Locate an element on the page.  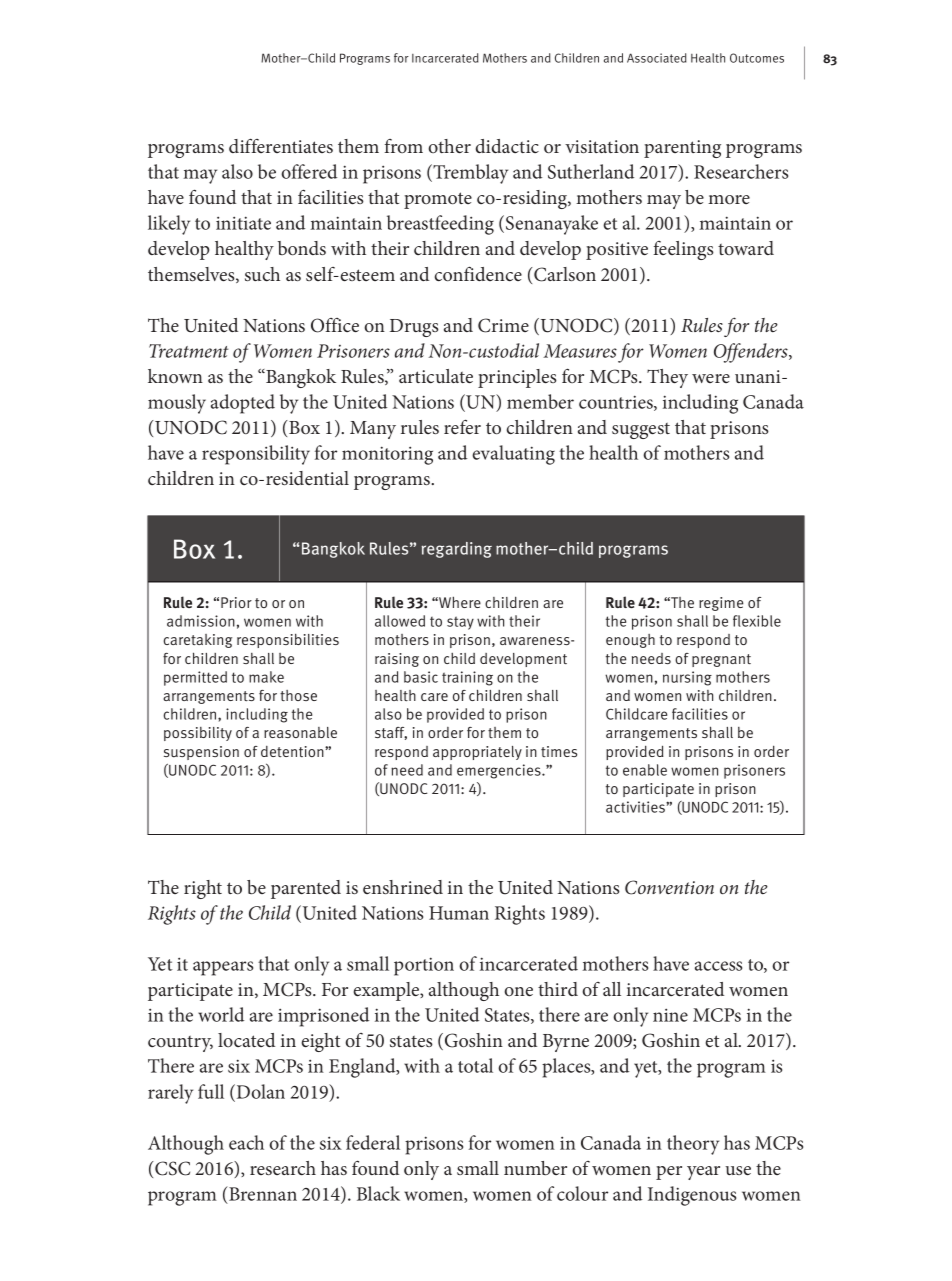
differentiates is located at coordinates (281, 145).
